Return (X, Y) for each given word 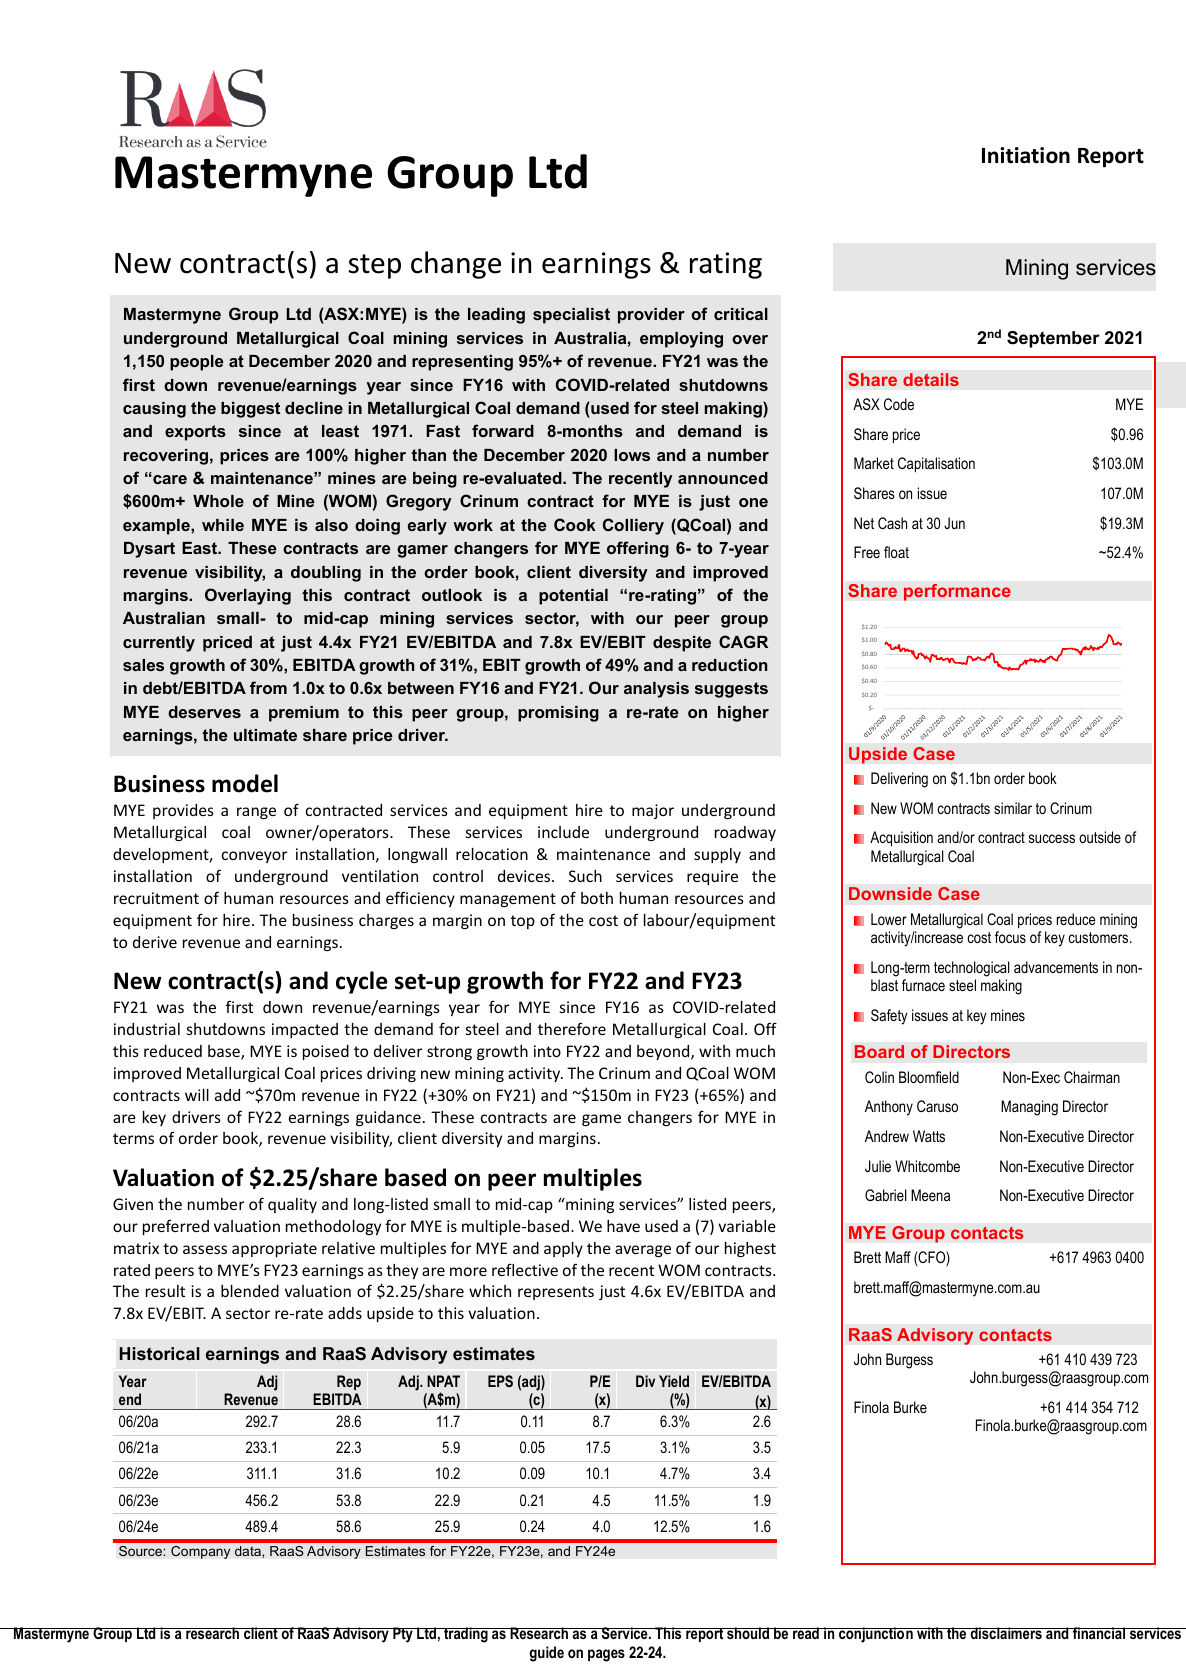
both (597, 898)
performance (957, 592)
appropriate (274, 1249)
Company (200, 1552)
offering (638, 549)
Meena (930, 1195)
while (223, 525)
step (374, 266)
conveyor (254, 857)
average (643, 1251)
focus (1010, 937)
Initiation (1026, 155)
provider (651, 316)
